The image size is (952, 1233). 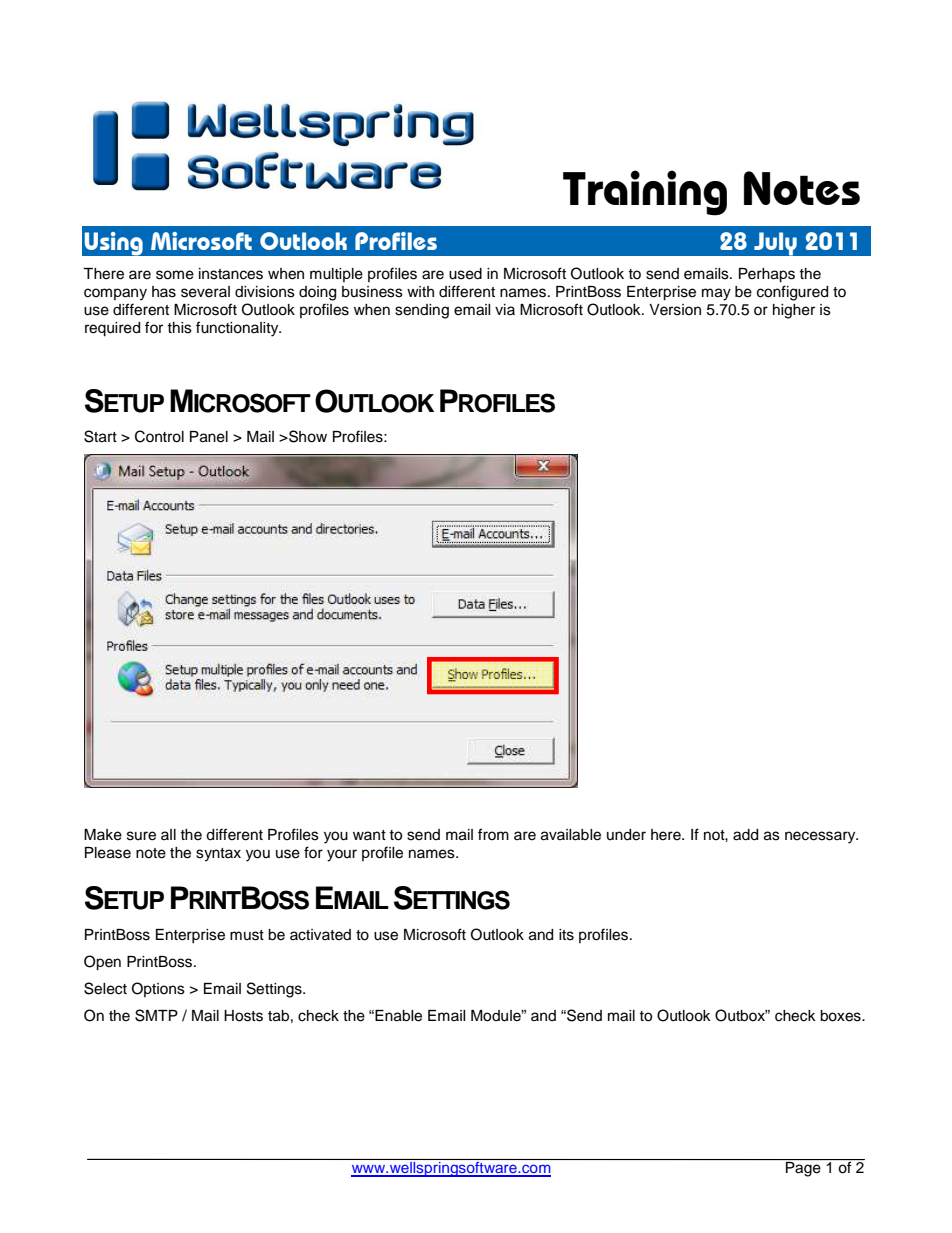 What do you see at coordinates (493, 834) in the screenshot?
I see `from` at bounding box center [493, 834].
